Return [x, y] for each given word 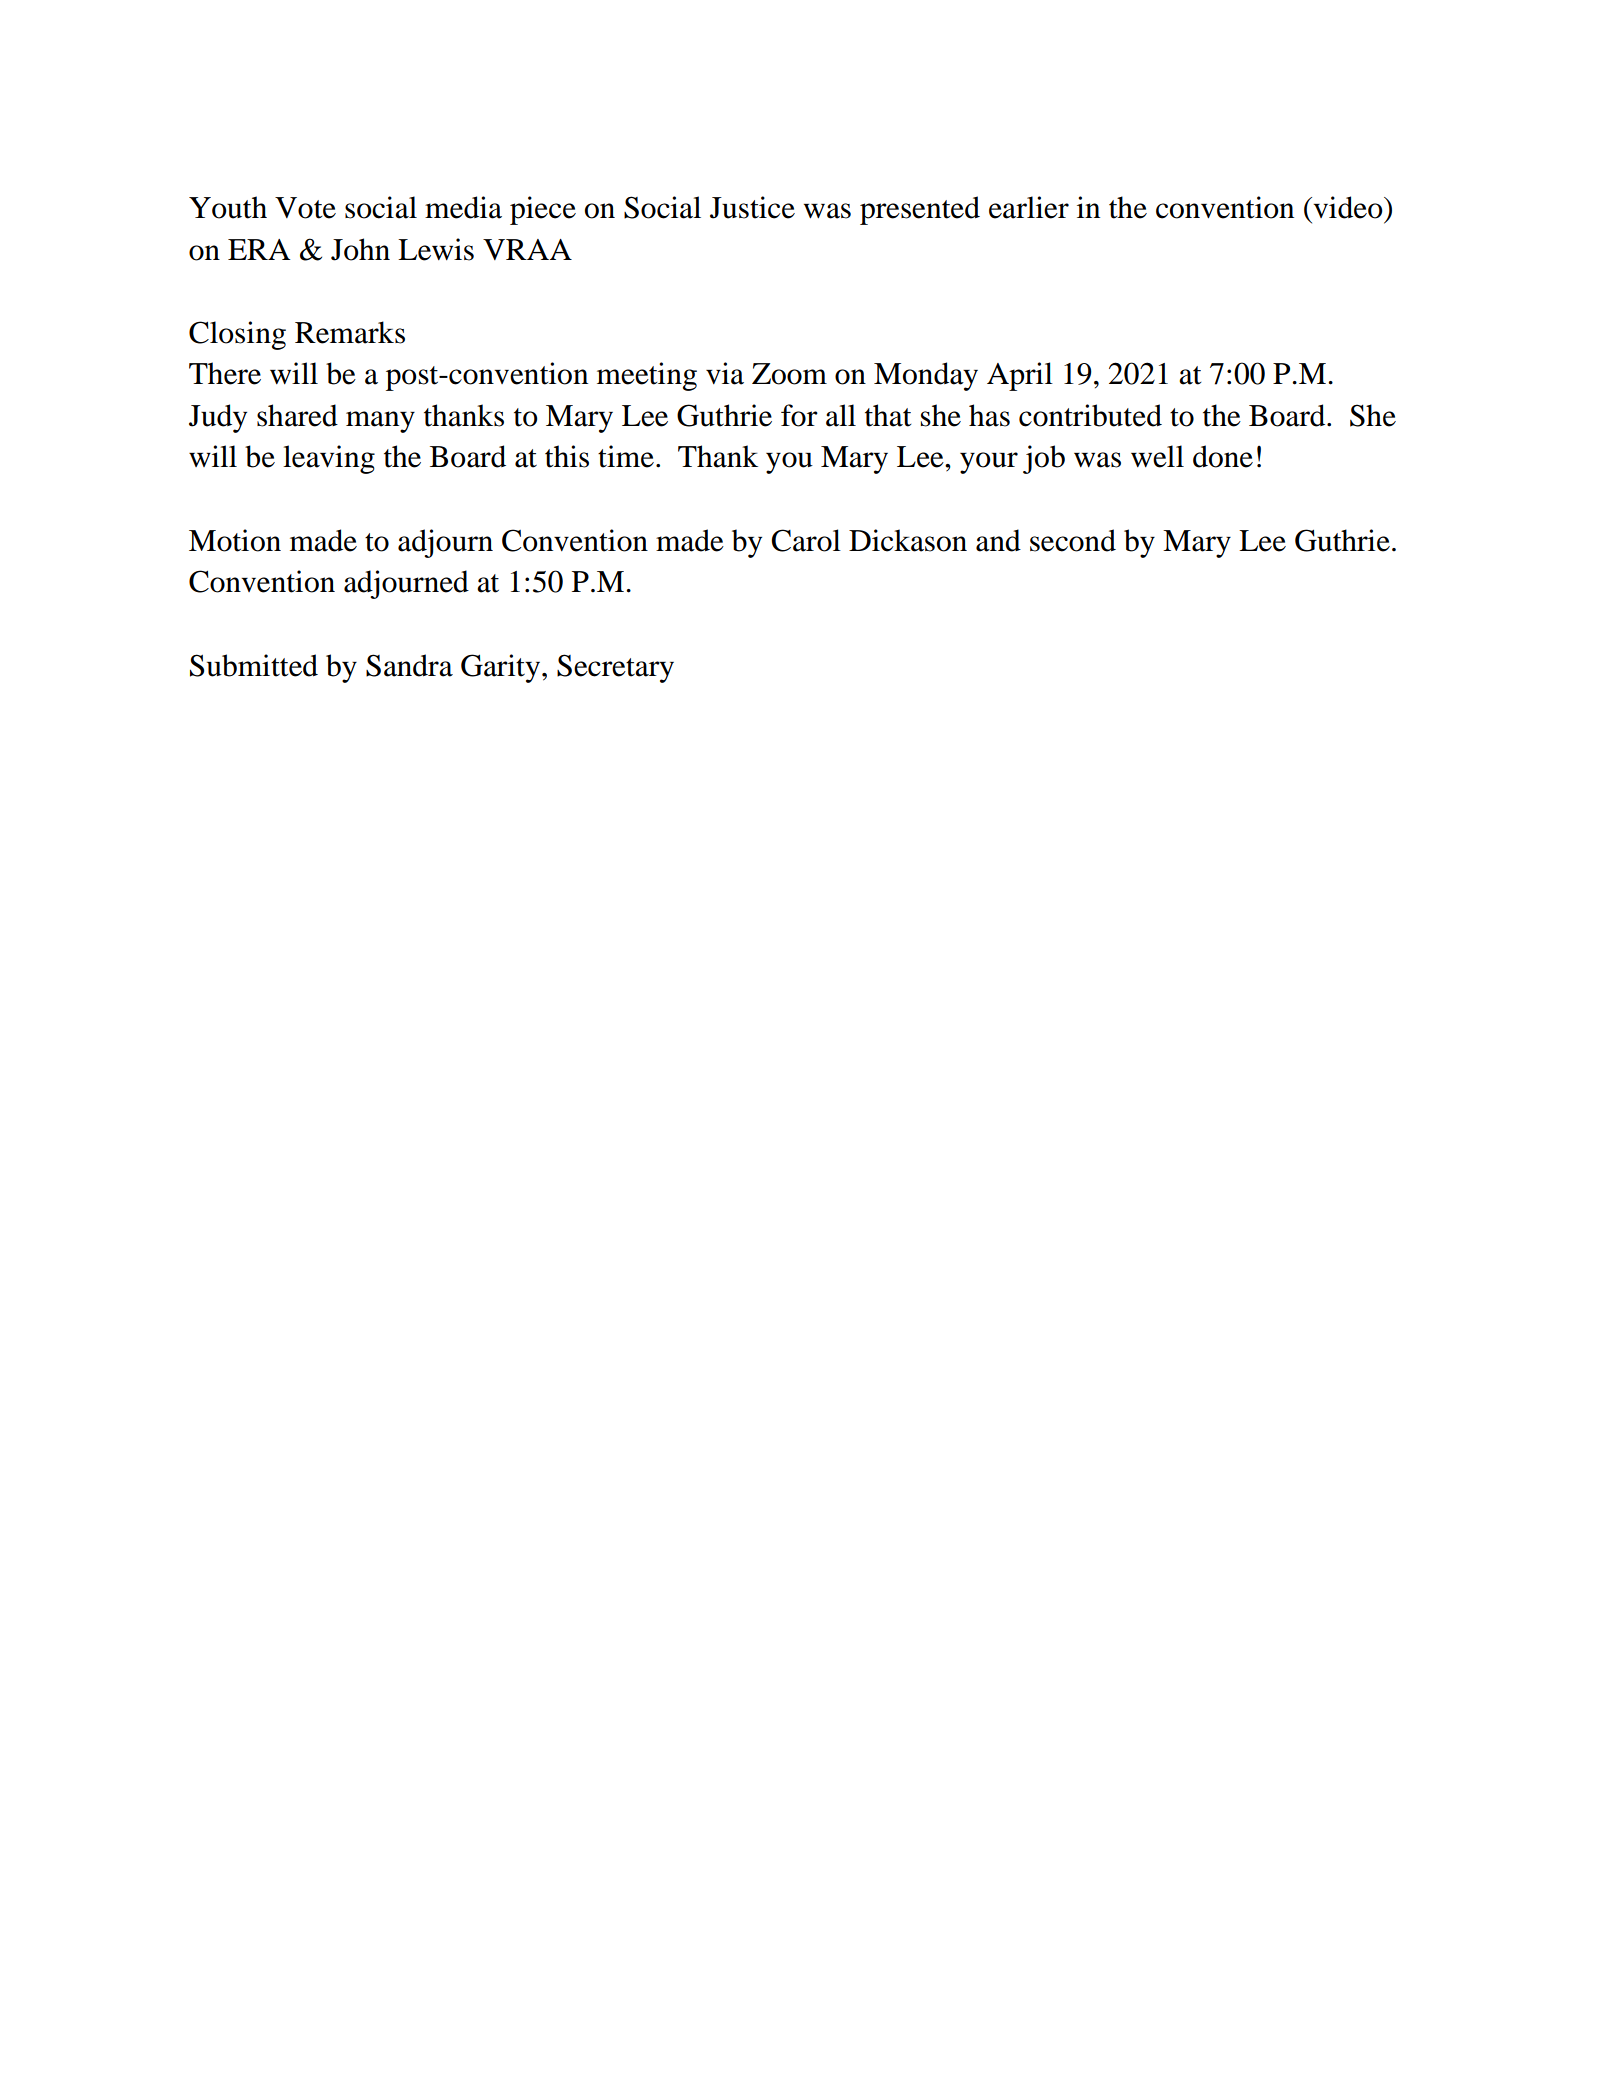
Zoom [789, 374]
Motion [235, 540]
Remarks [350, 332]
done [1223, 456]
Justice [752, 207]
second [1073, 540]
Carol [806, 540]
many [380, 422]
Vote [305, 208]
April [1020, 376]
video [1348, 207]
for [799, 415]
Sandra [409, 665]
